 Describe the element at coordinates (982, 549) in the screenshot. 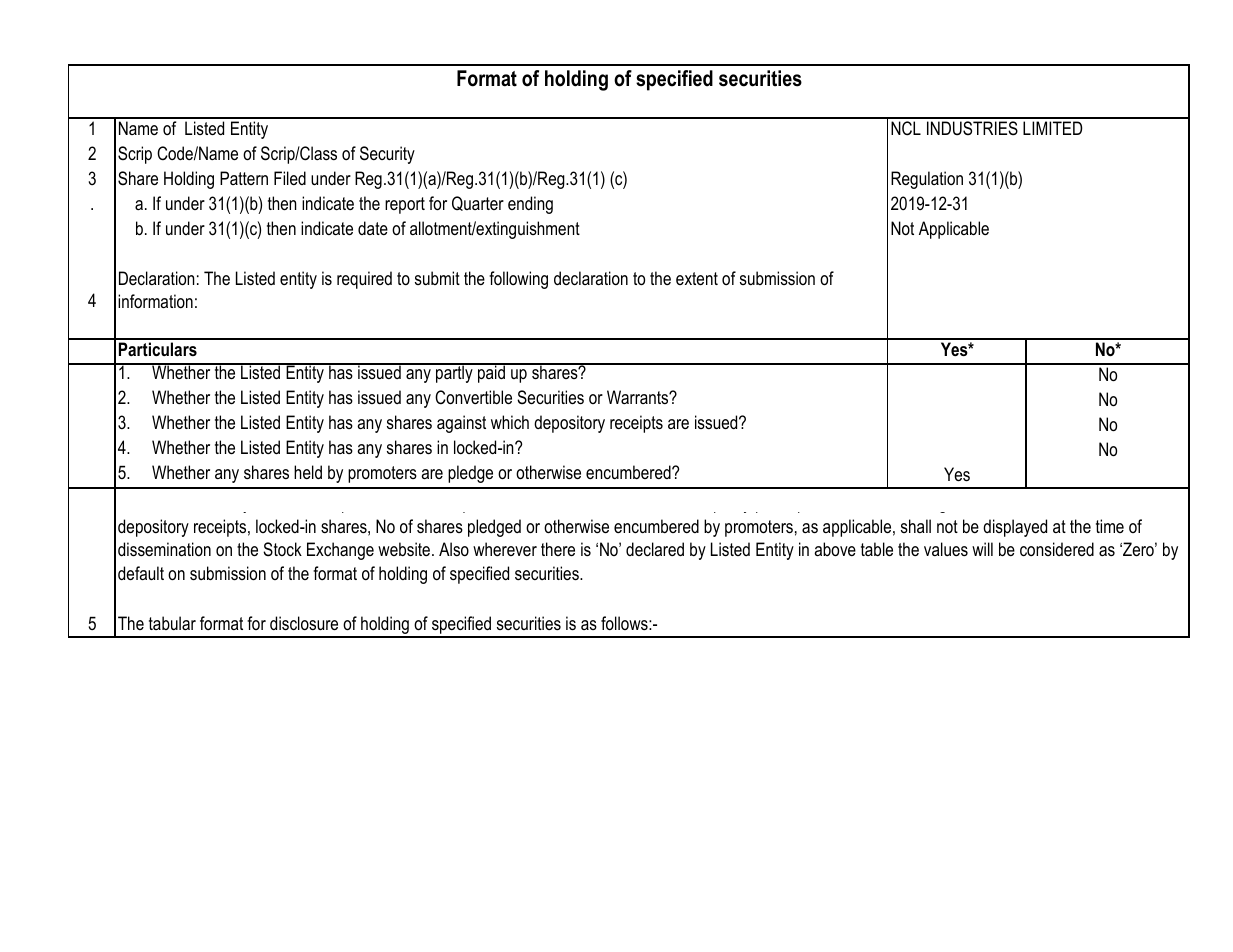

I see `will` at that location.
